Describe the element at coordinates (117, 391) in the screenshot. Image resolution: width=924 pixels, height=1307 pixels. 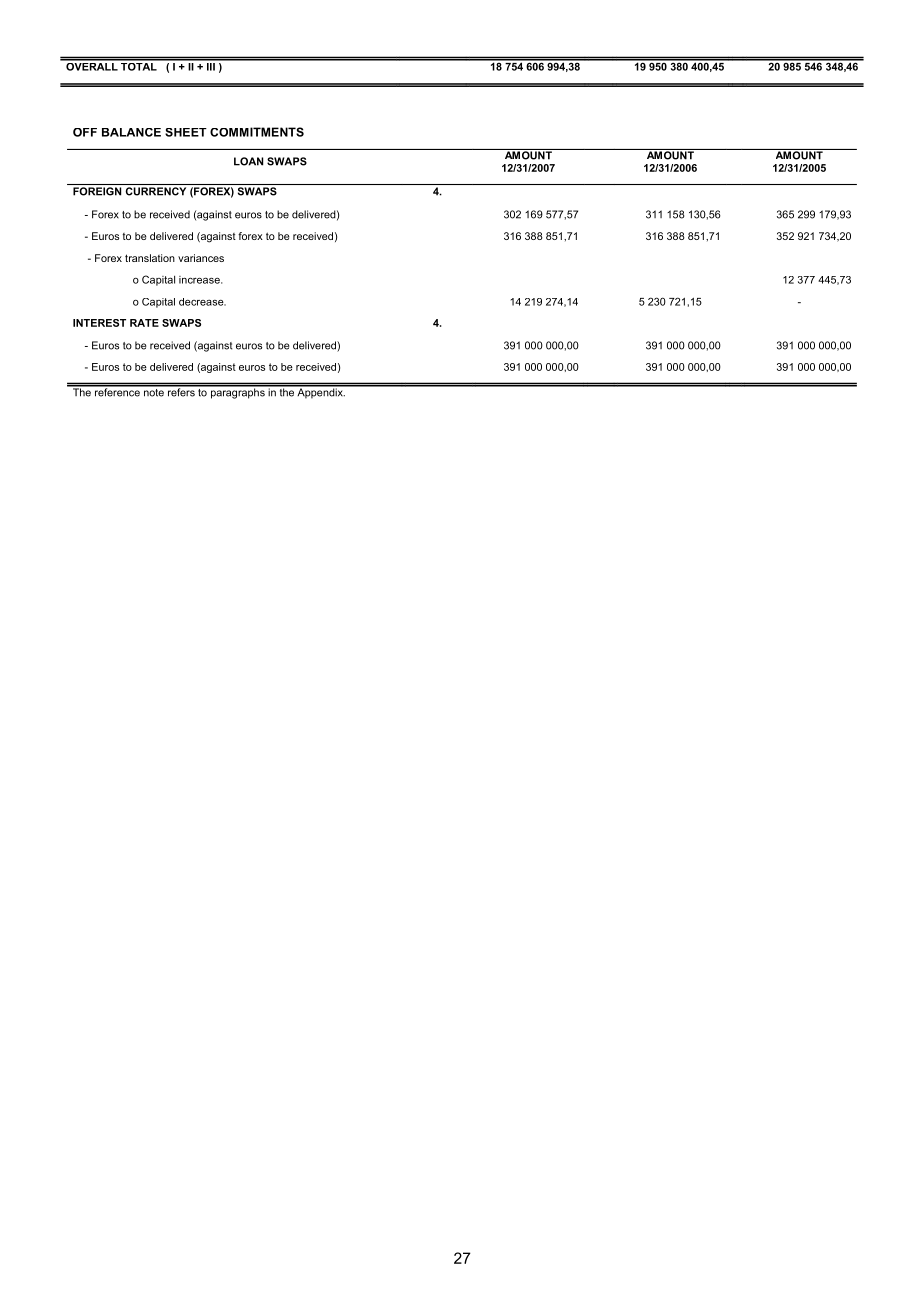
I see `reference` at that location.
